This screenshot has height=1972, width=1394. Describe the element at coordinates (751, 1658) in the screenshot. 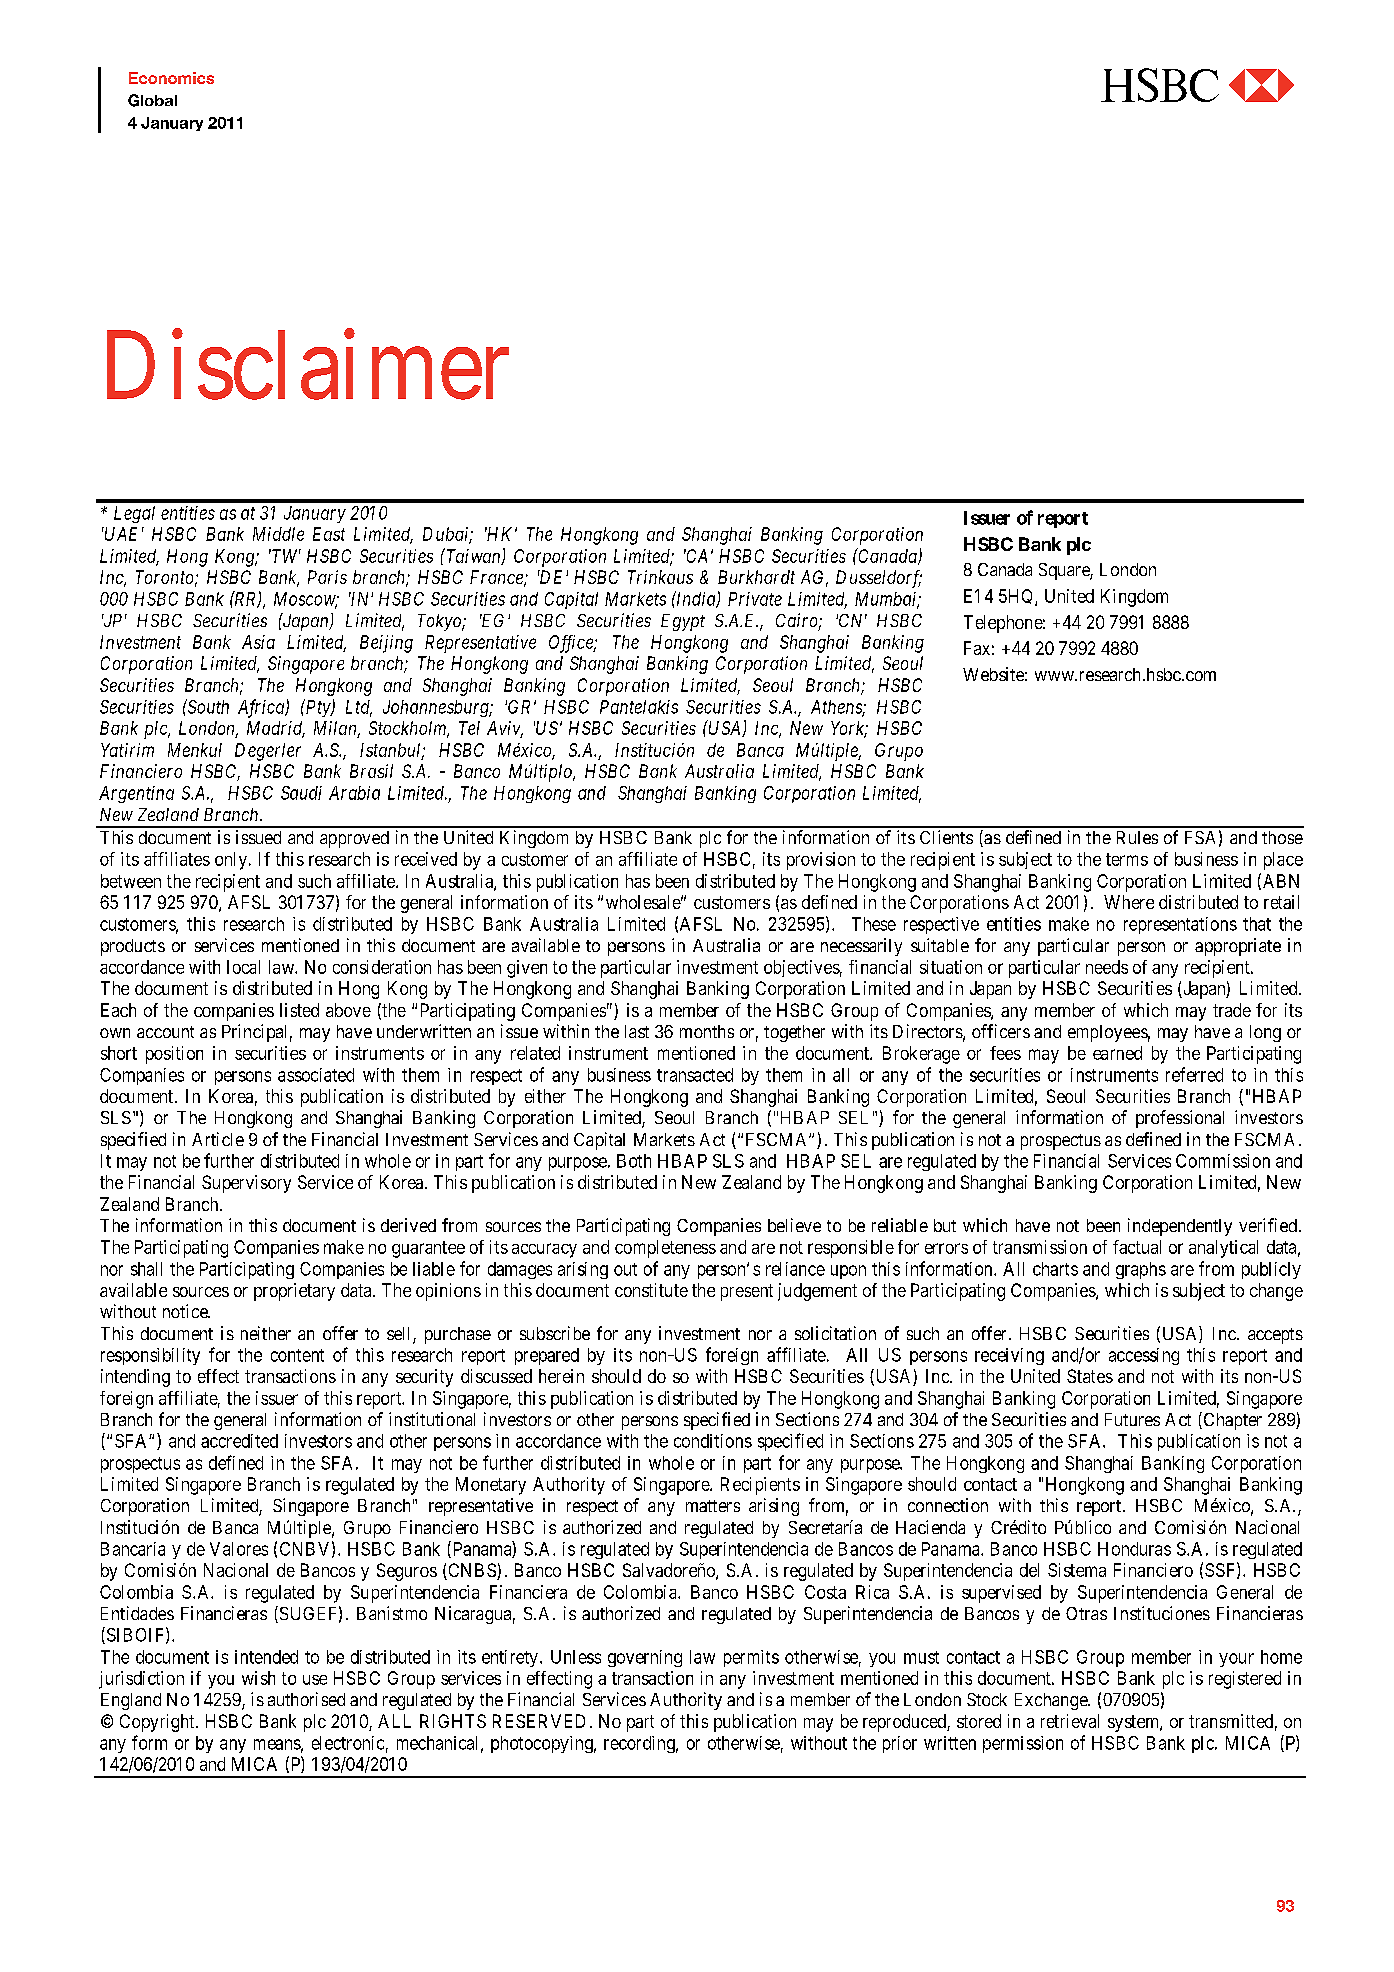

I see `permits` at that location.
